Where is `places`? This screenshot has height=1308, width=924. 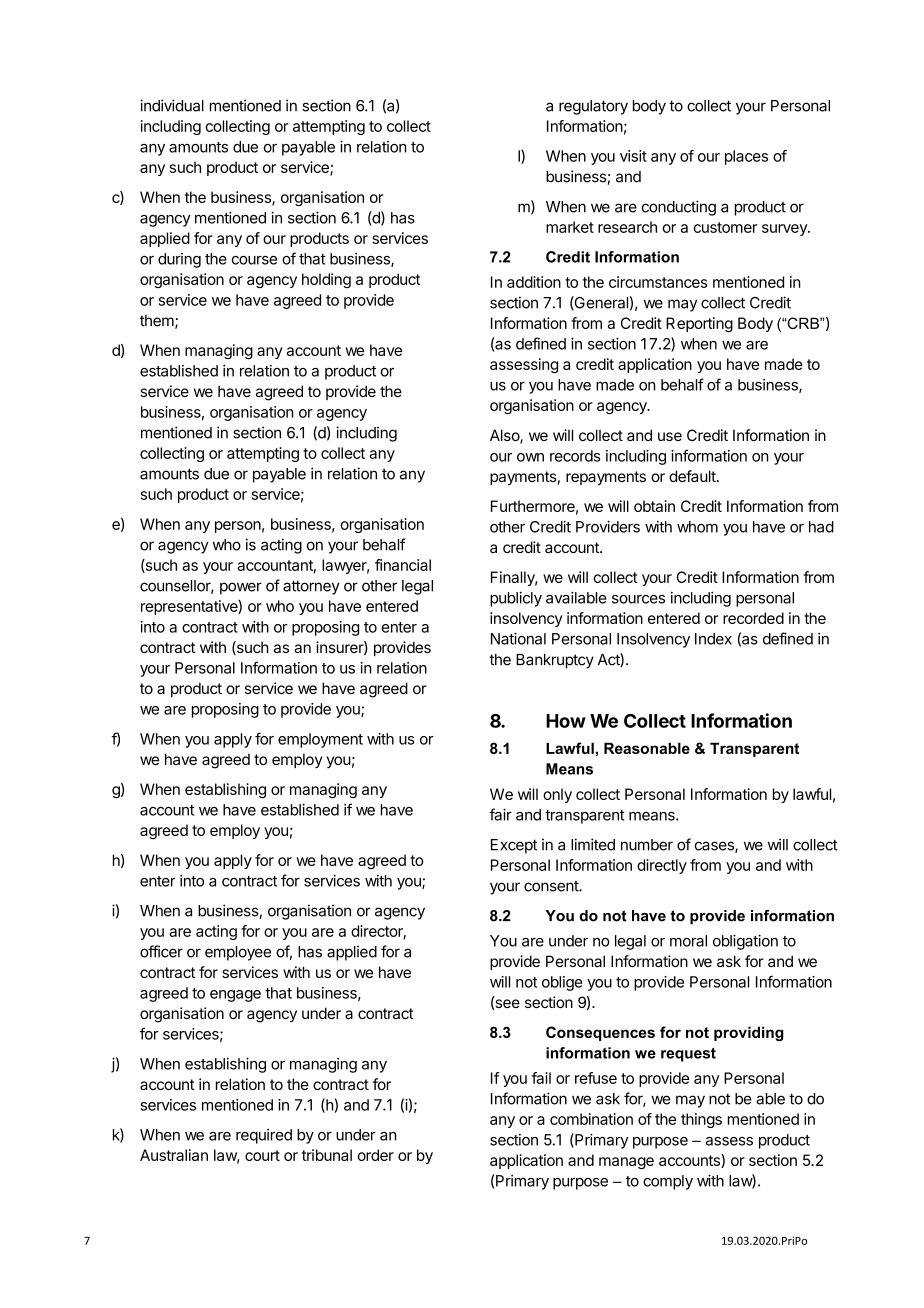
places is located at coordinates (746, 157).
